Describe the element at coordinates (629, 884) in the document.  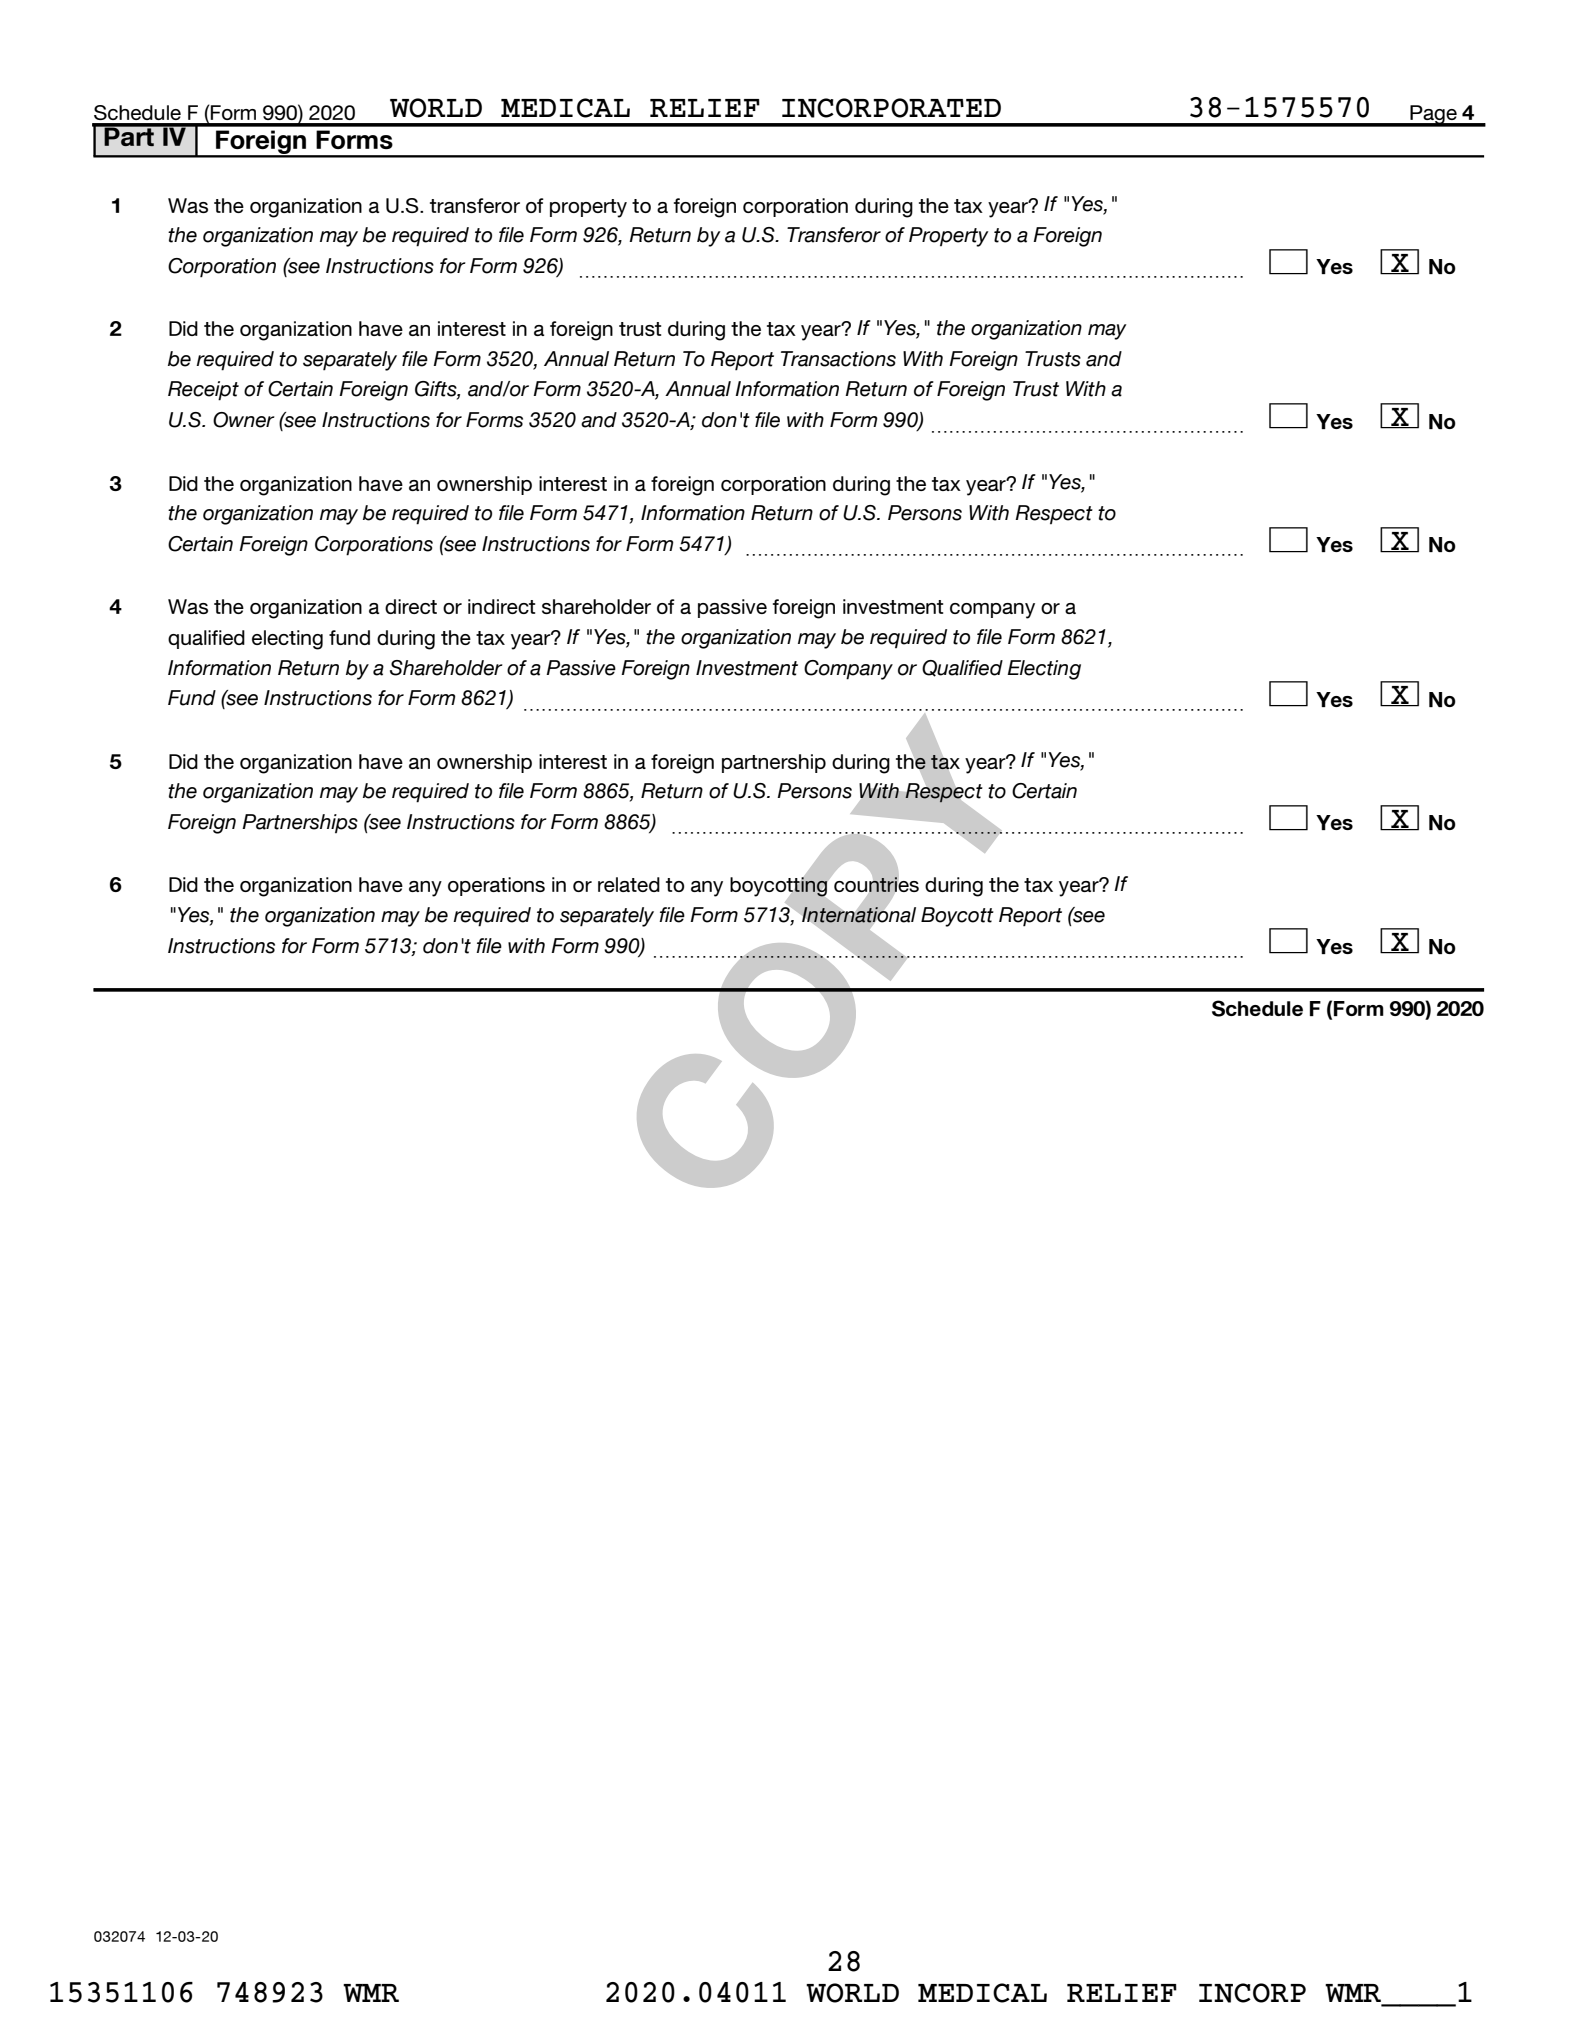
I see `related` at that location.
